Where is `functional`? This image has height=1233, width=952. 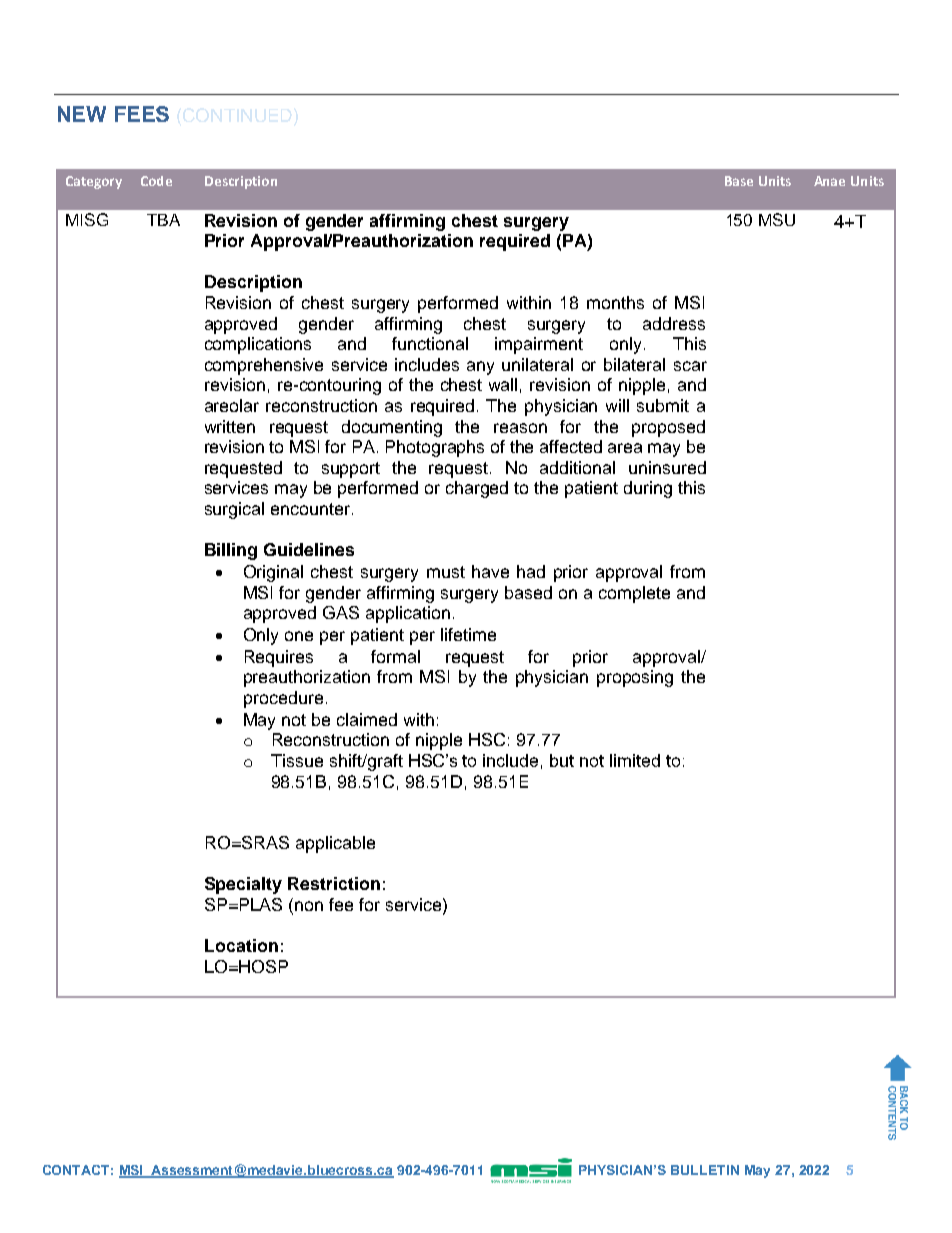 functional is located at coordinates (430, 343).
